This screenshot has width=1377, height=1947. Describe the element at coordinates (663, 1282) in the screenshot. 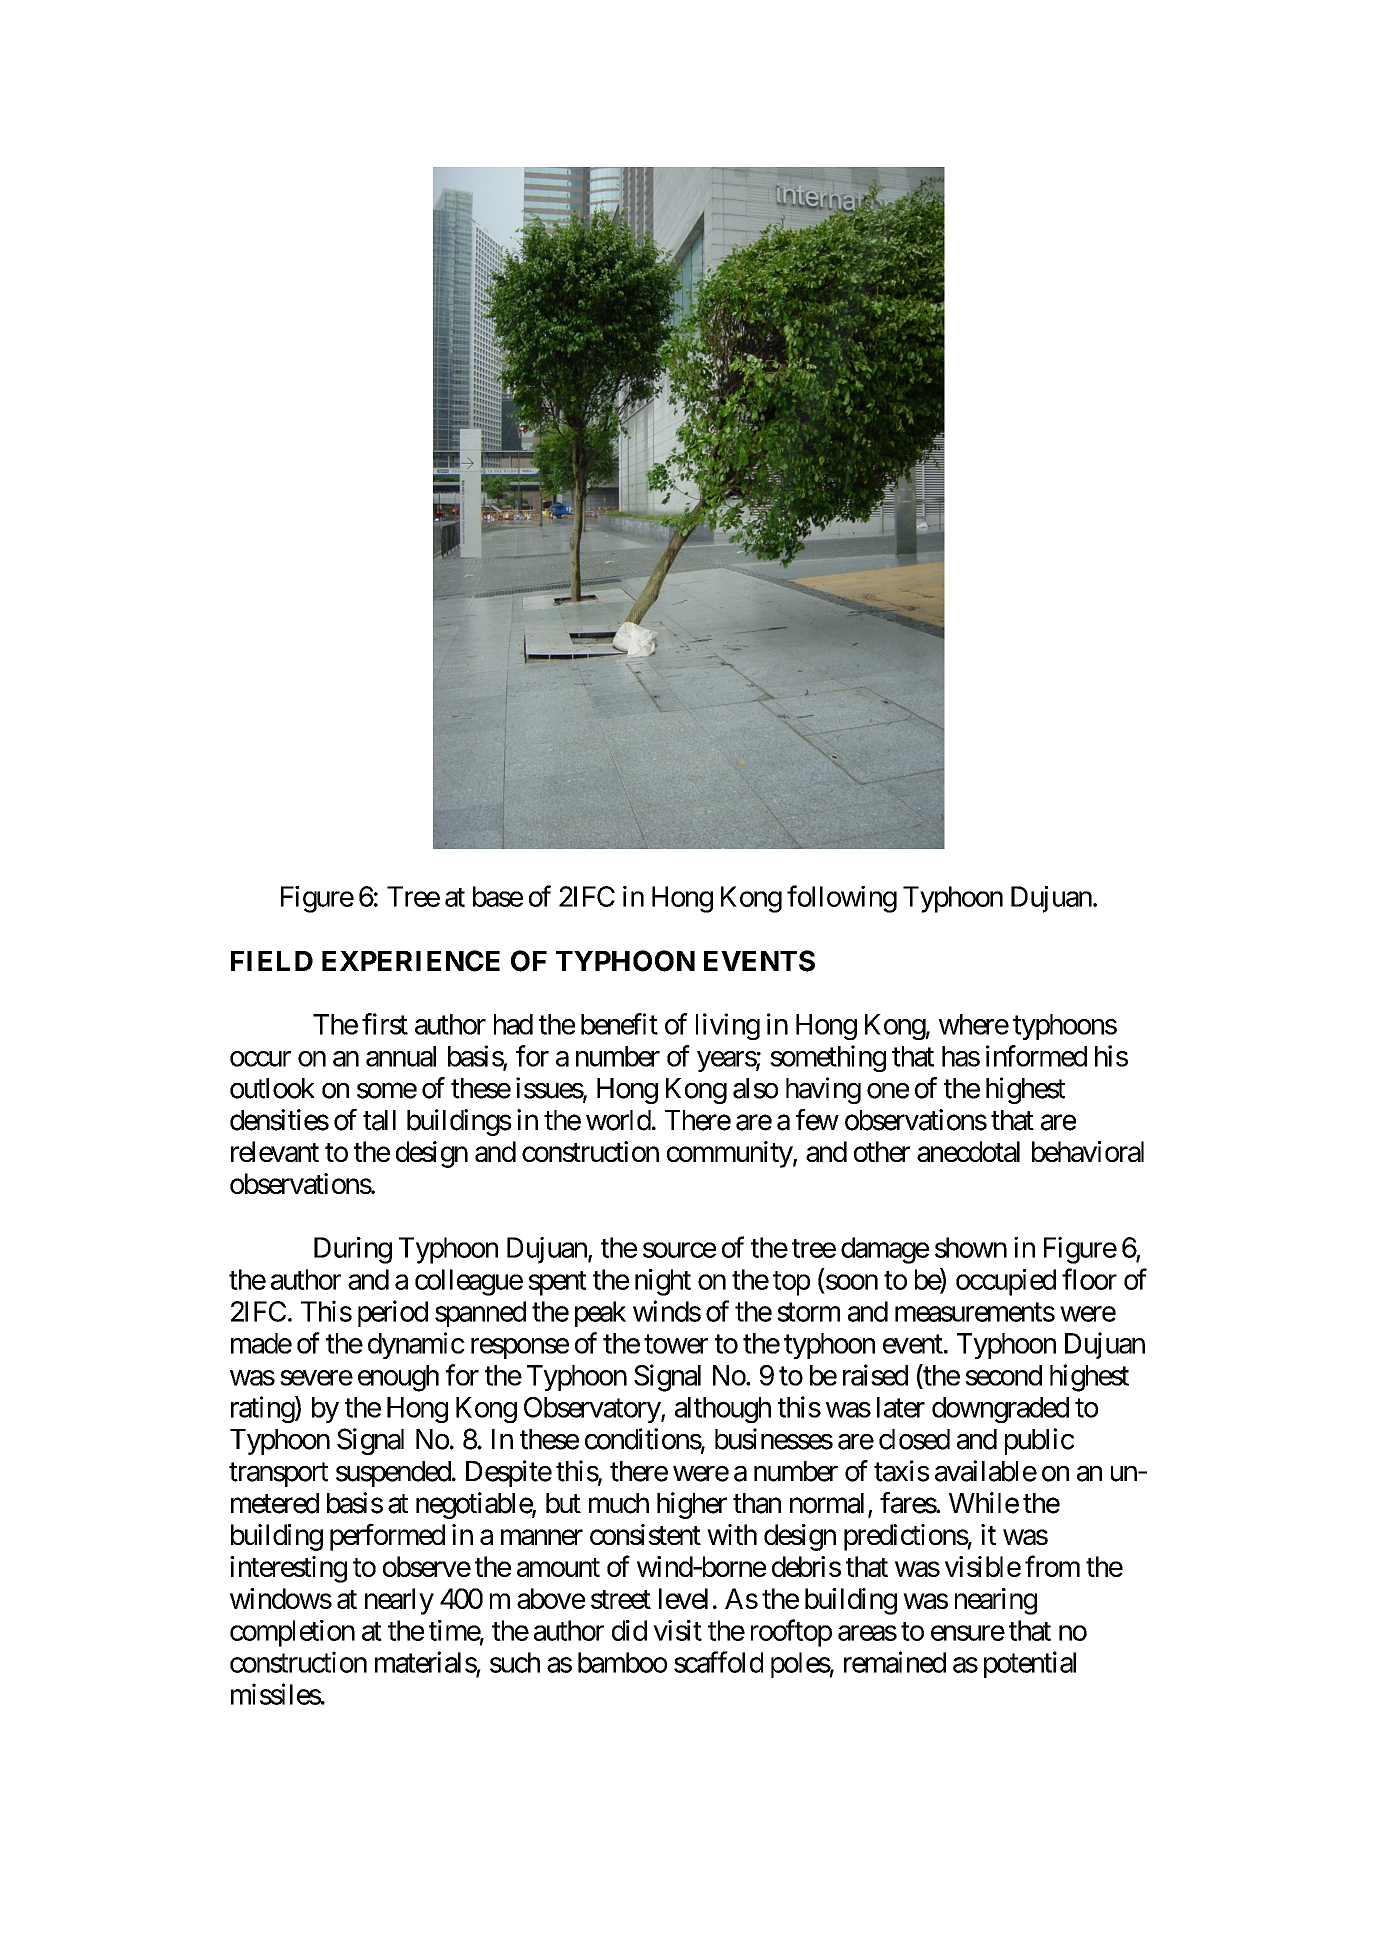

I see `night` at that location.
